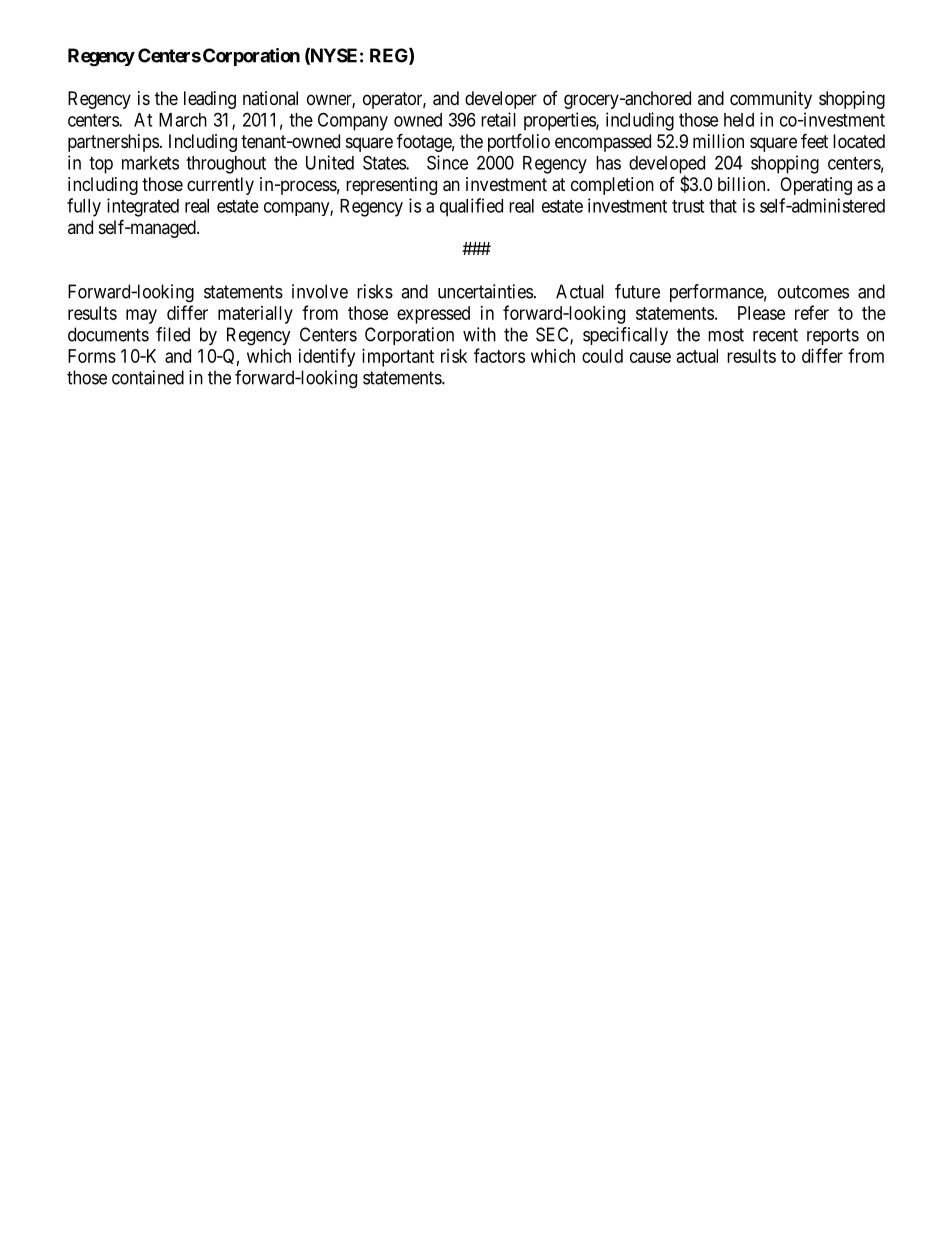 The image size is (952, 1233). What do you see at coordinates (485, 291) in the document?
I see `uncertainties` at bounding box center [485, 291].
